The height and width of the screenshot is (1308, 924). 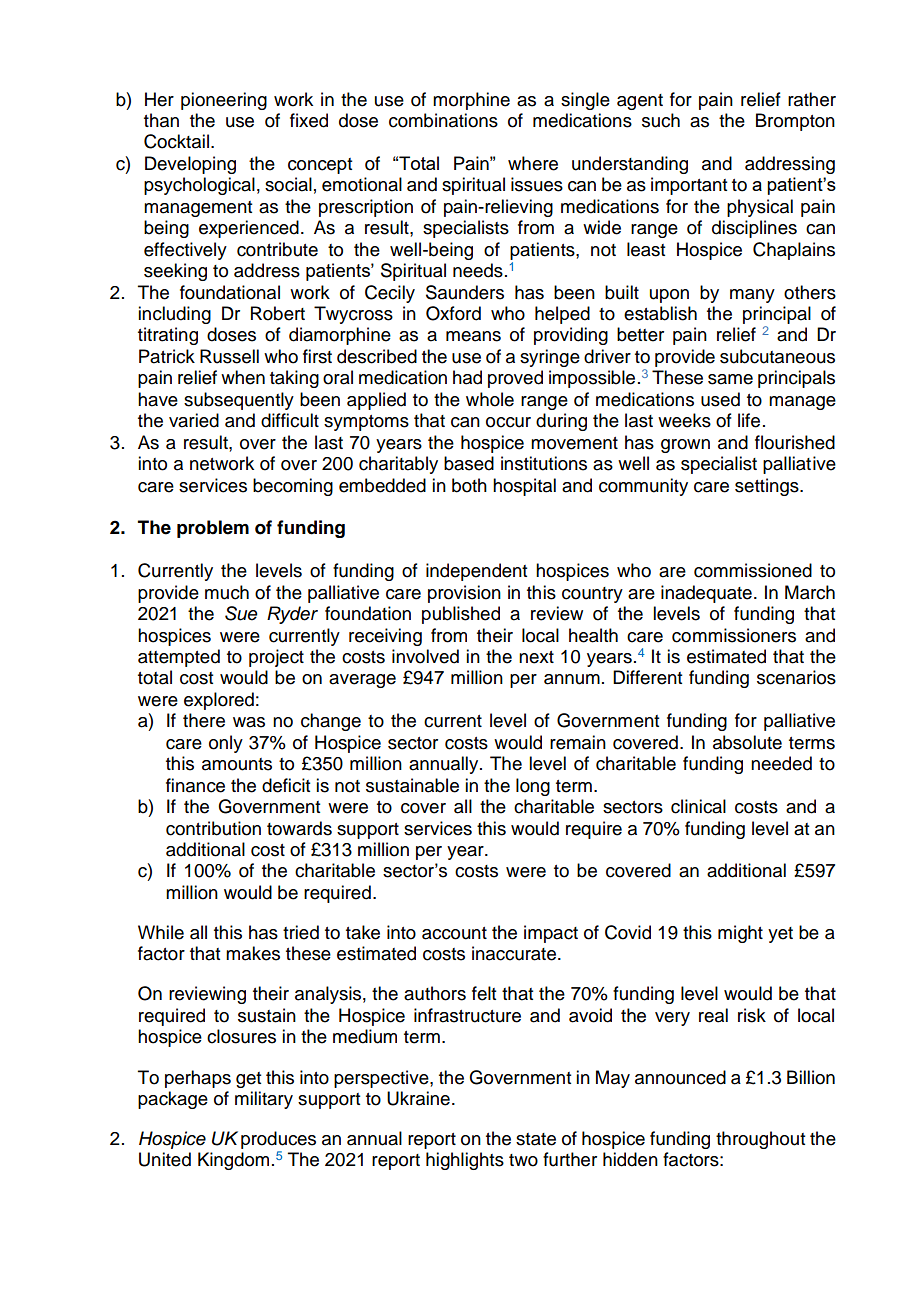 I want to click on produces, so click(x=278, y=1140).
